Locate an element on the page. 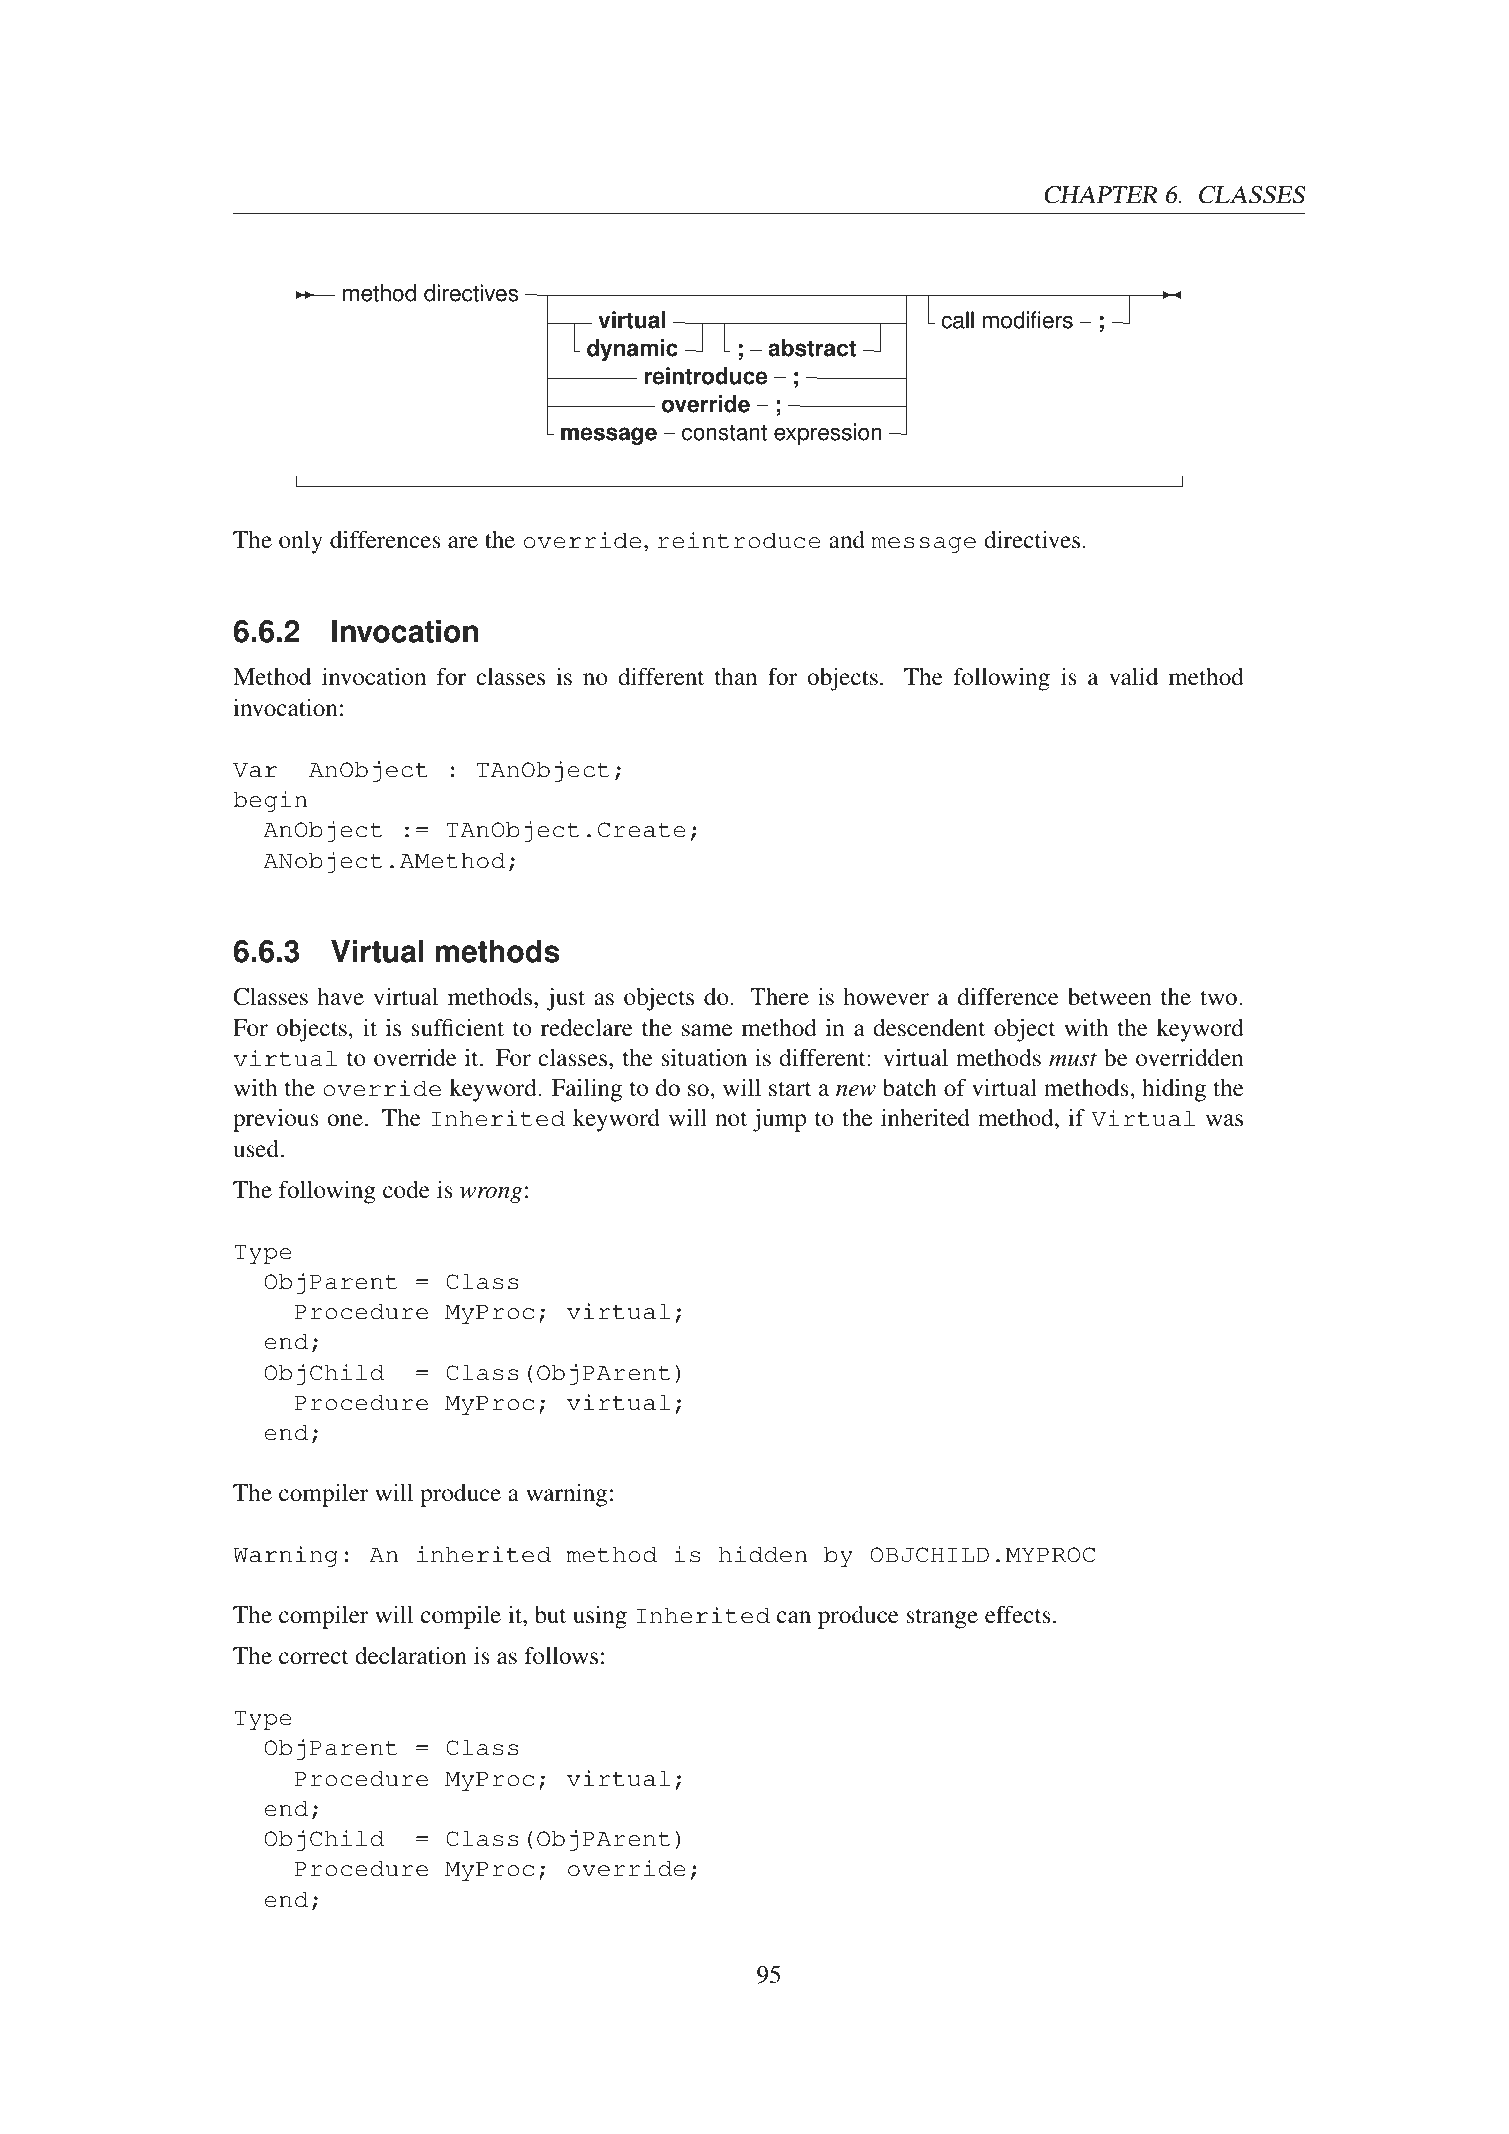 This page has height=2134, width=1509. CHAPTER is located at coordinates (1101, 195).
